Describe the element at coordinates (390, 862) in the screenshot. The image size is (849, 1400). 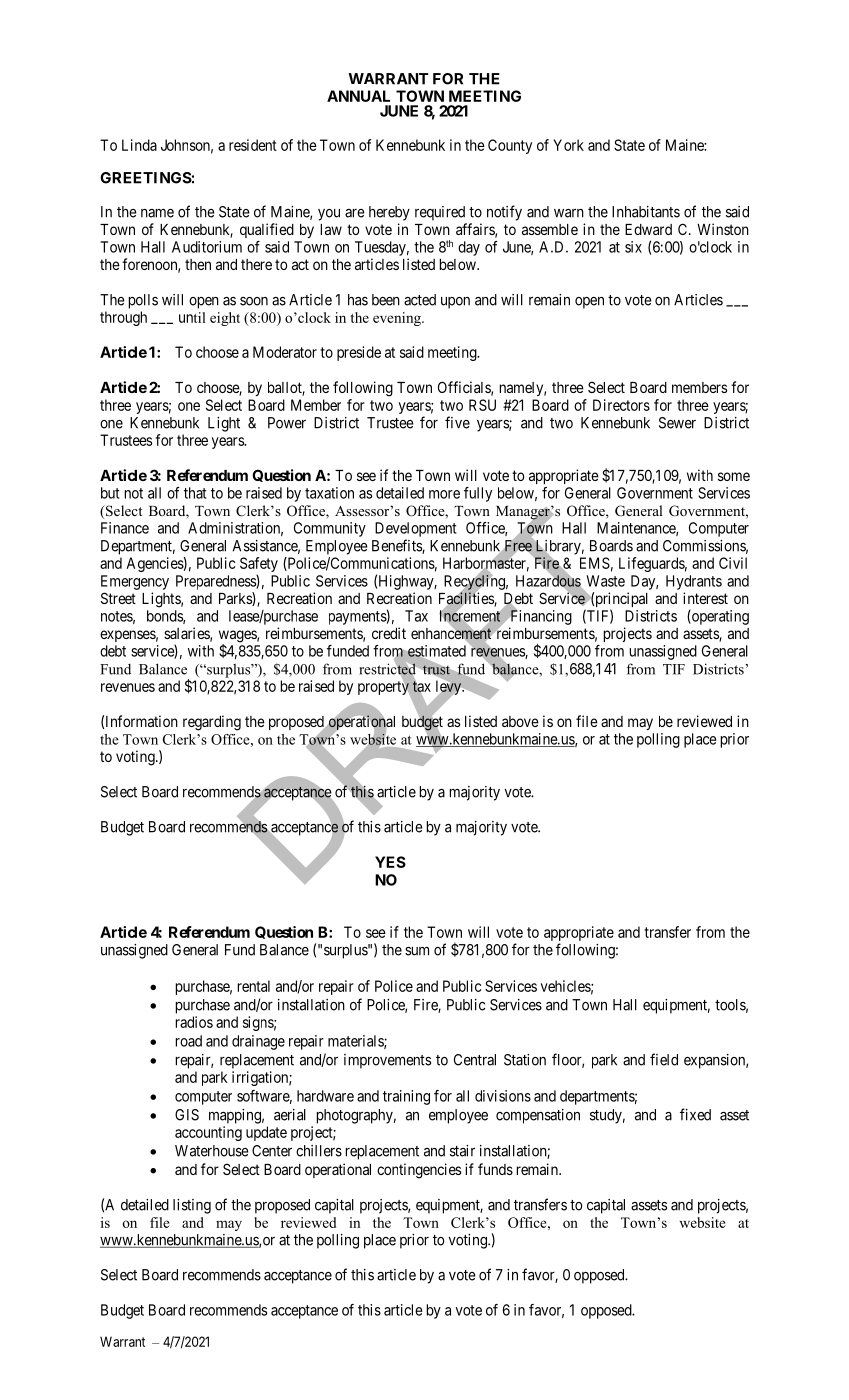
I see `YES` at that location.
